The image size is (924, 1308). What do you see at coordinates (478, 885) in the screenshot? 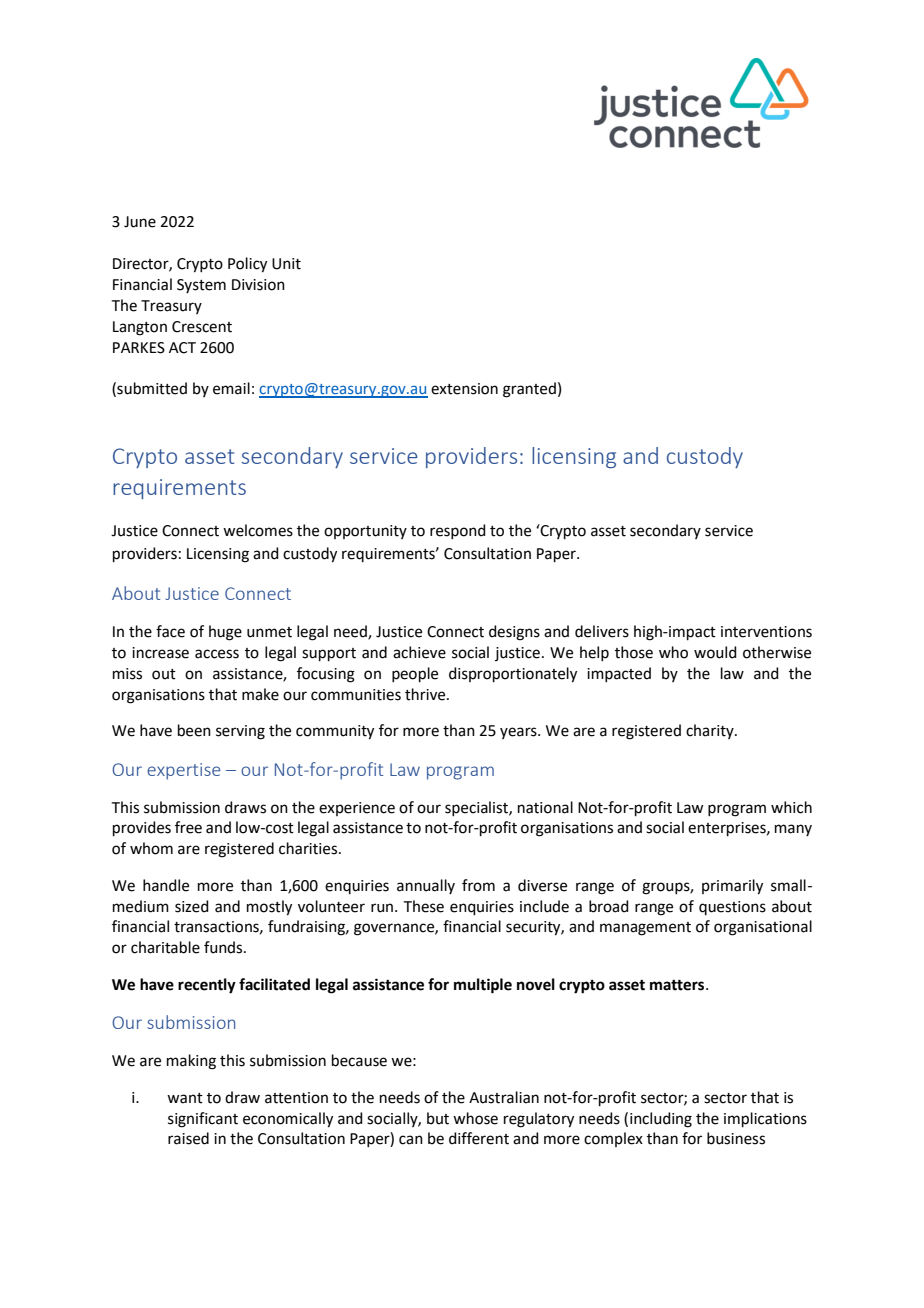
I see `from` at bounding box center [478, 885].
